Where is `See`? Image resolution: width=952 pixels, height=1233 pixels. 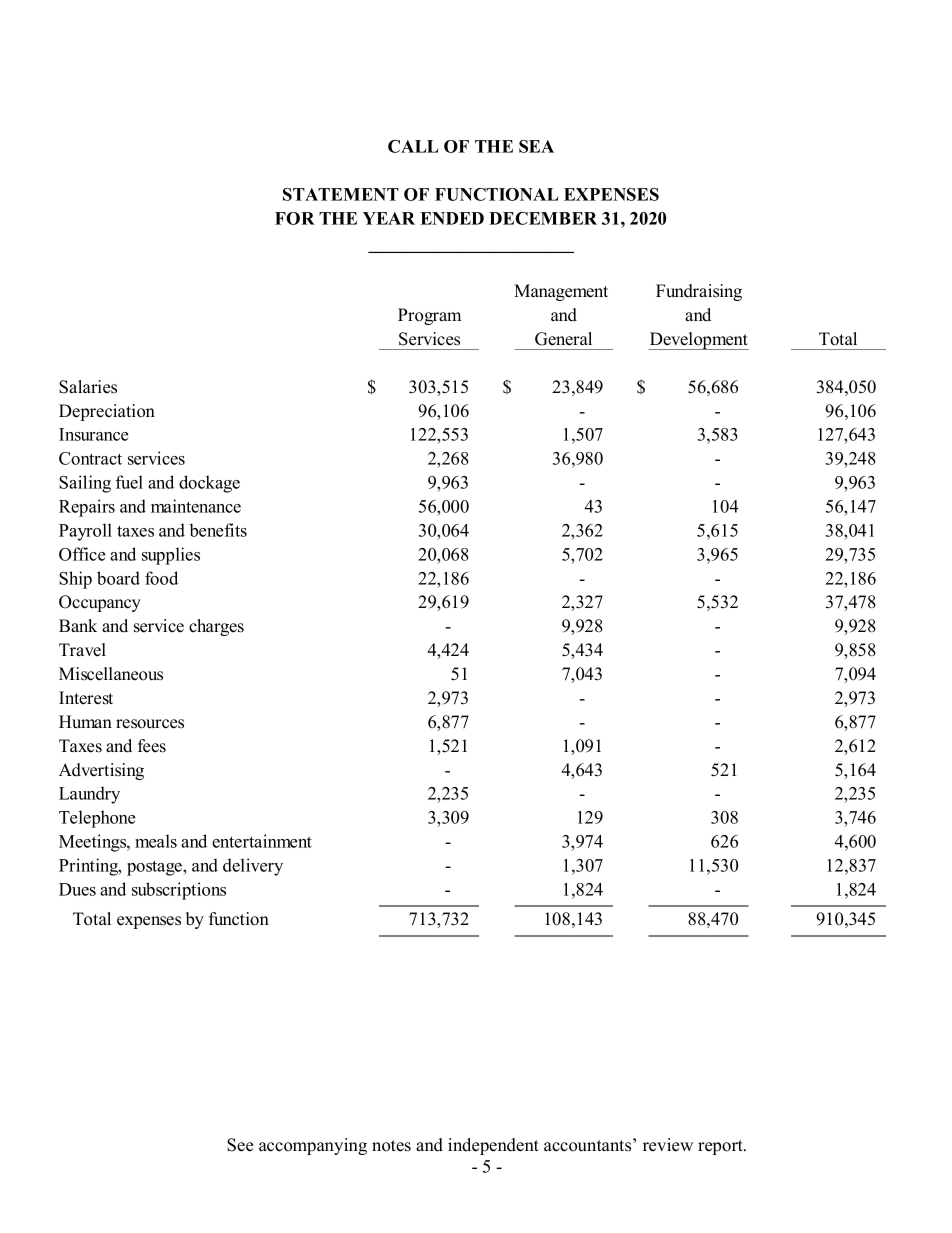 See is located at coordinates (240, 1145).
